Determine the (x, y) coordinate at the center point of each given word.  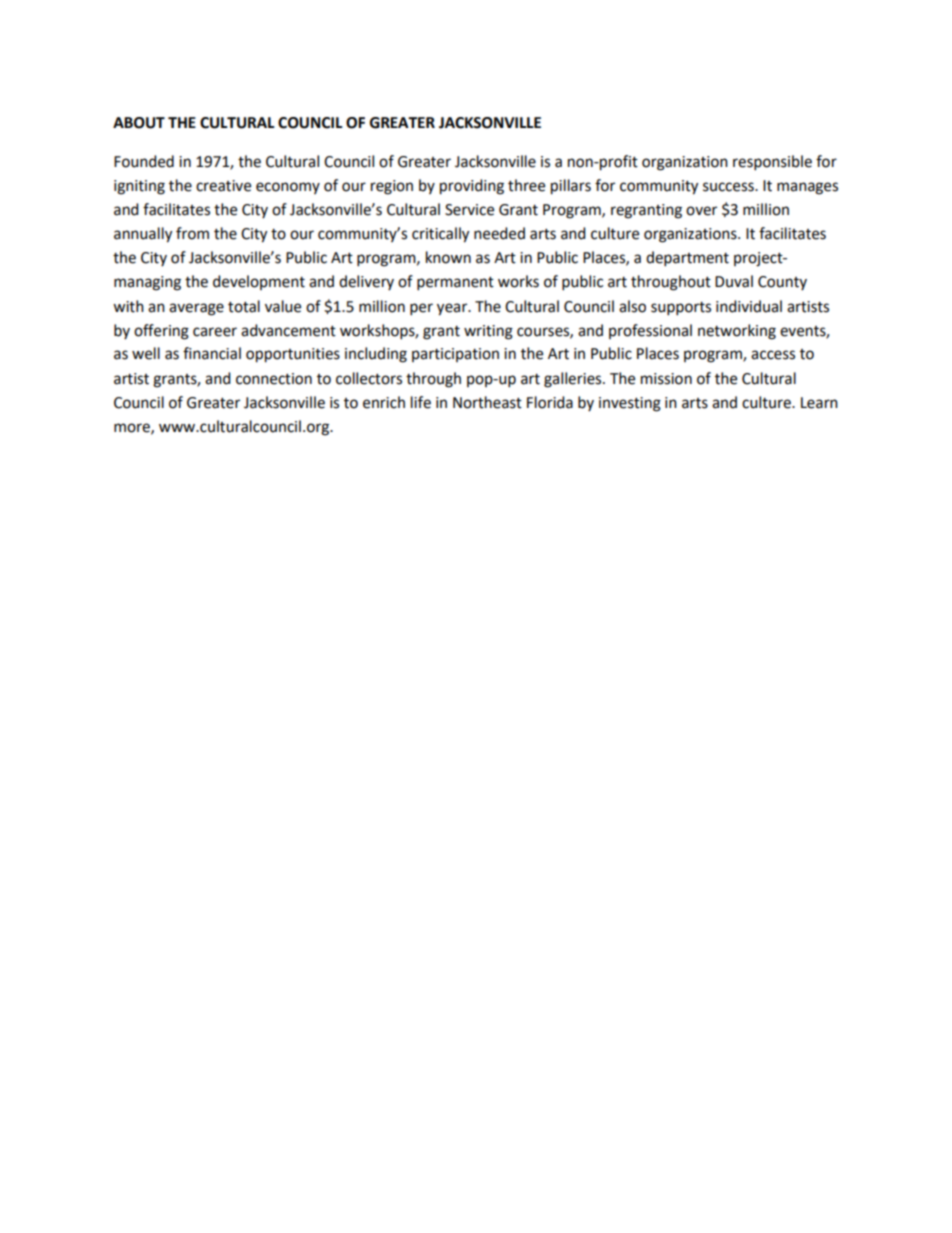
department (687, 259)
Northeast (487, 402)
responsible (772, 163)
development (259, 282)
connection (274, 379)
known (448, 257)
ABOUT (139, 123)
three (526, 185)
